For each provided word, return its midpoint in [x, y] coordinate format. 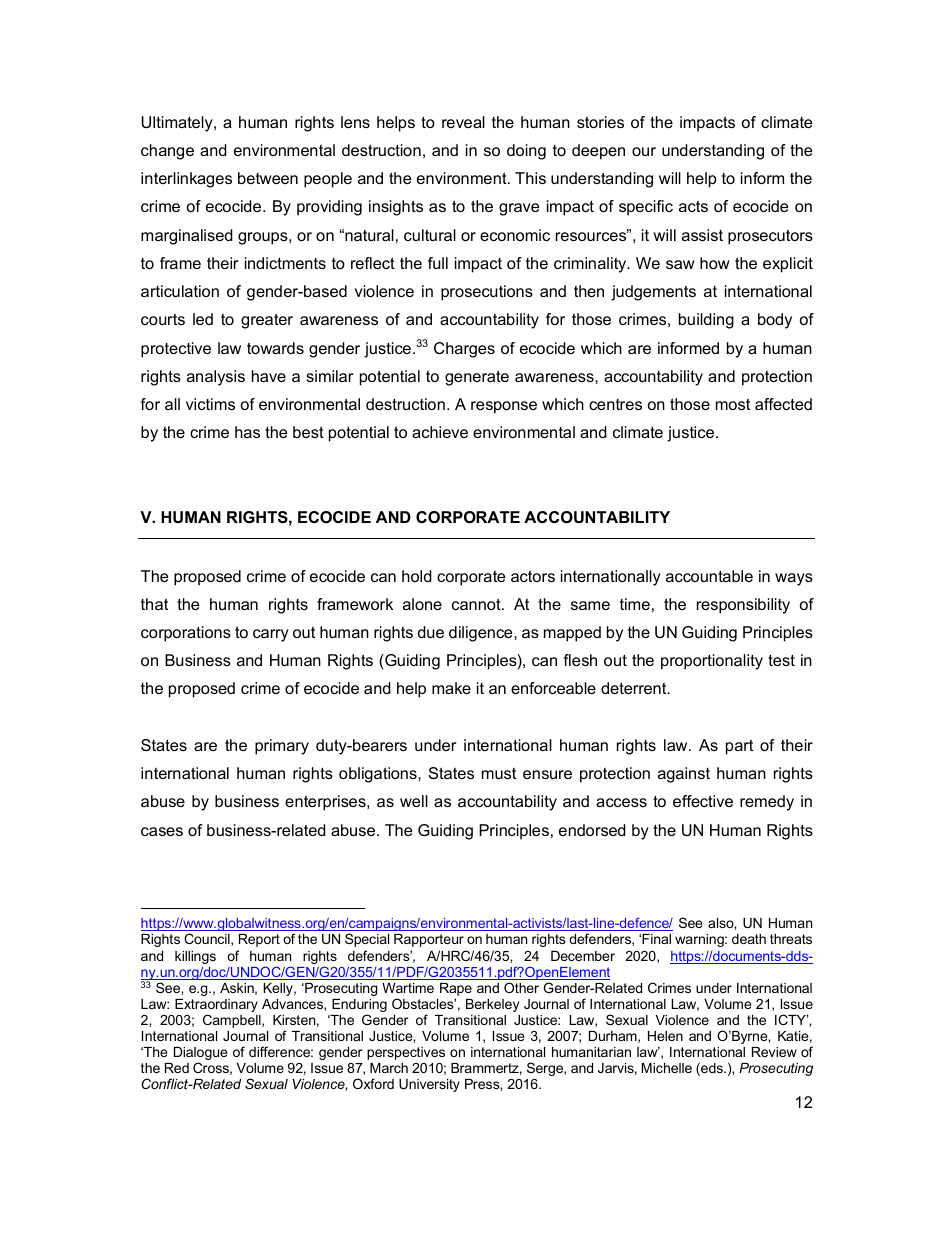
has [247, 432]
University [429, 1085]
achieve [440, 432]
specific [646, 208]
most [733, 404]
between [268, 178]
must [499, 773]
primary [282, 747]
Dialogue [200, 1055]
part [739, 747]
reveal [463, 122]
